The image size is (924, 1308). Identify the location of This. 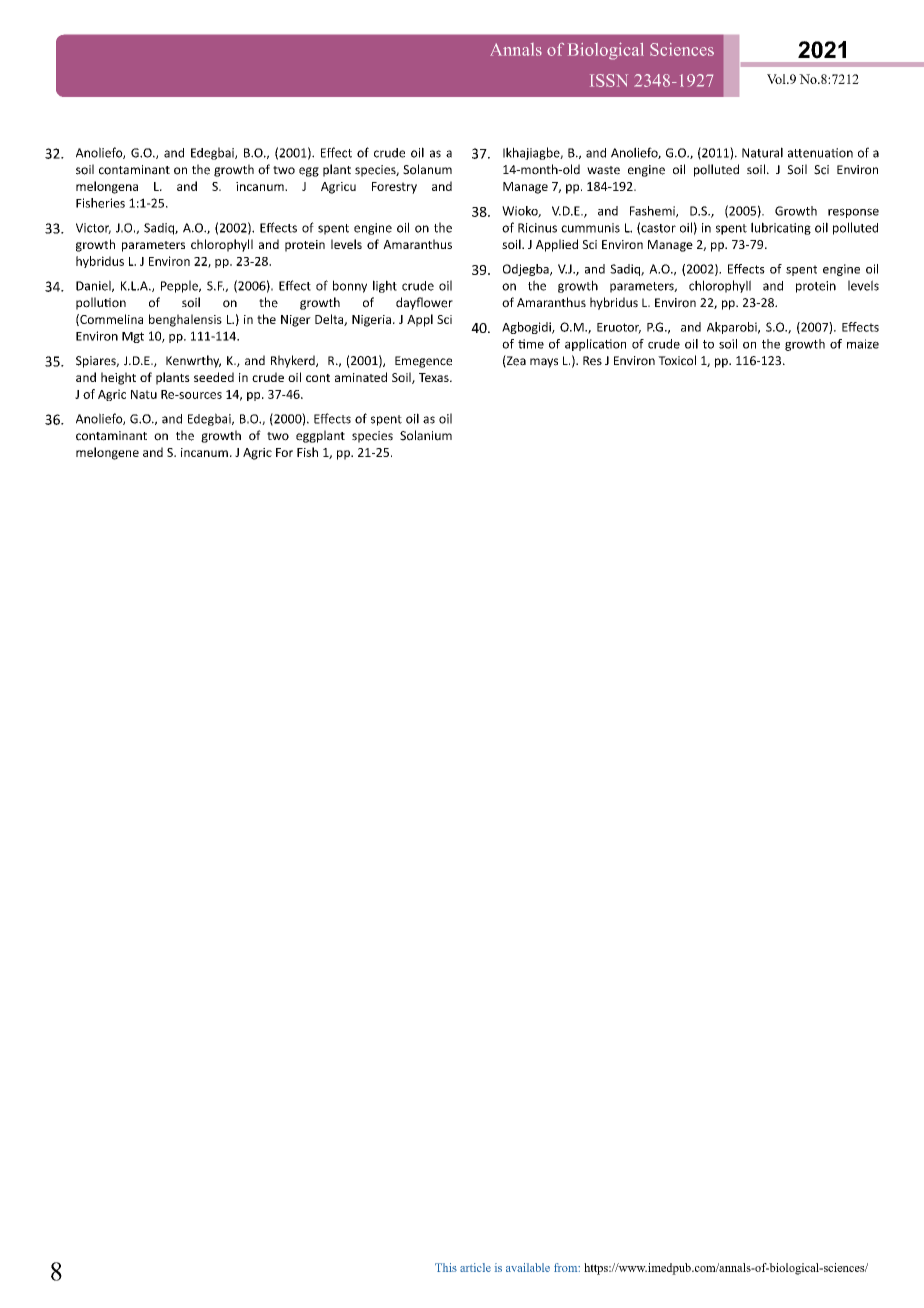
(446, 1267).
